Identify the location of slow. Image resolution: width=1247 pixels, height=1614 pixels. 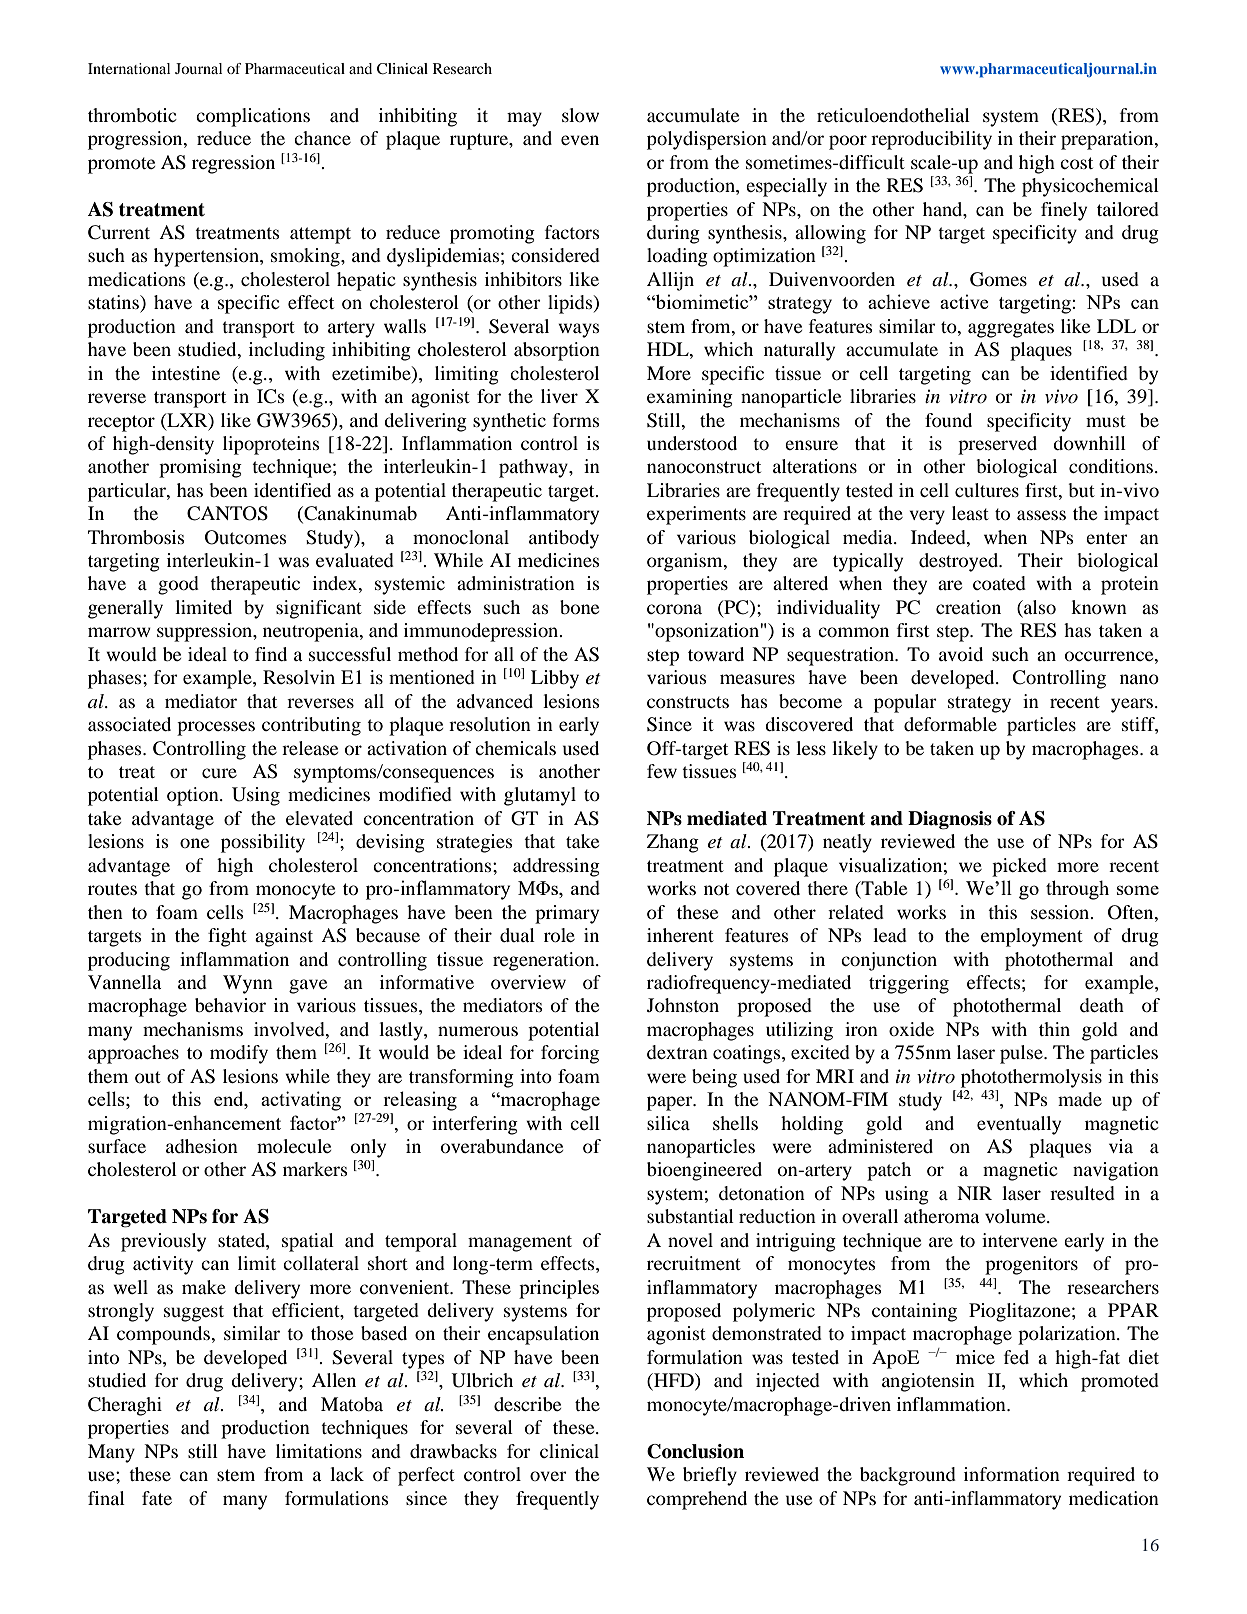
(580, 115).
